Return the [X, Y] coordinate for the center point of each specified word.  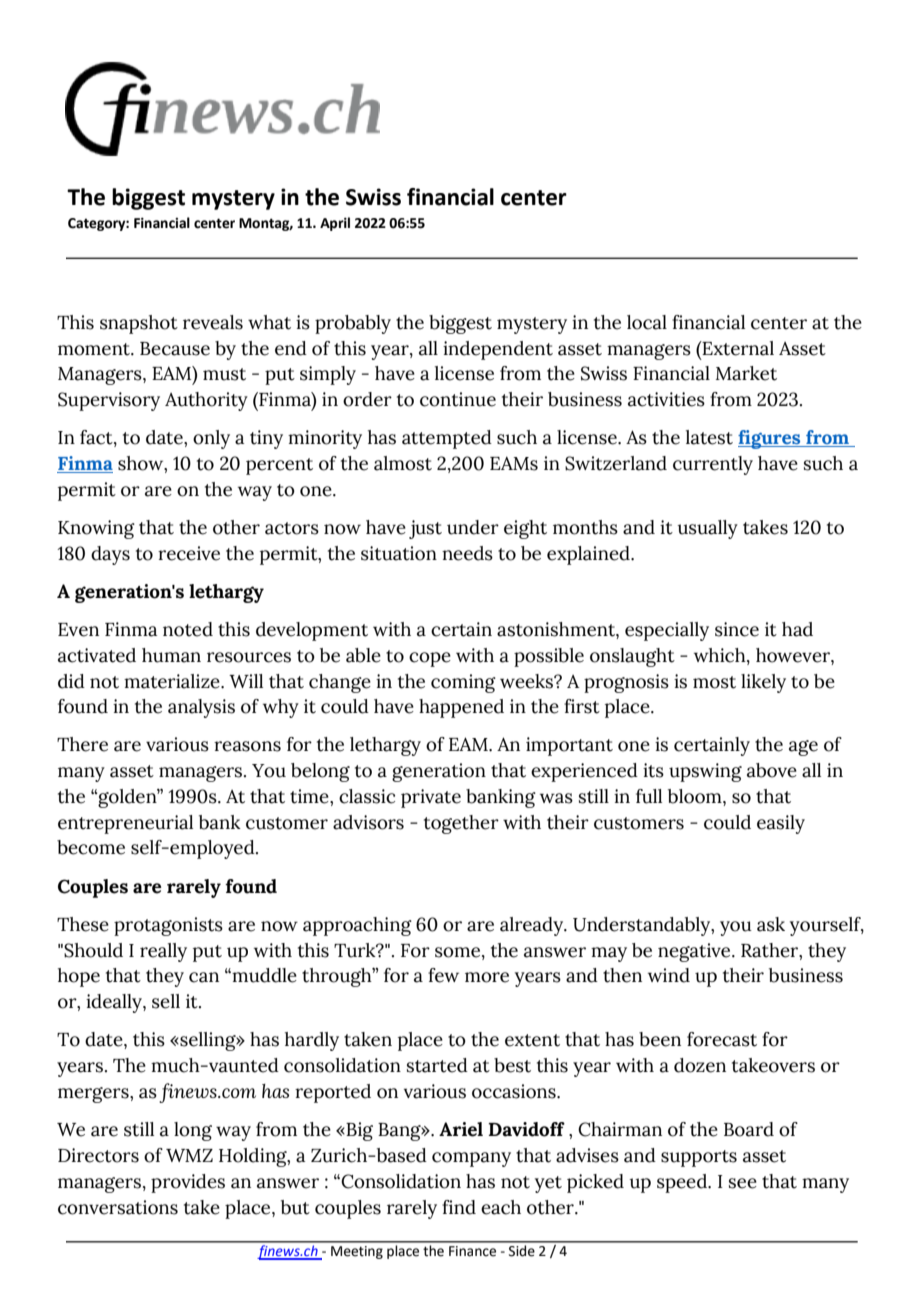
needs [467, 553]
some [459, 952]
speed [683, 1183]
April [335, 224]
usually [707, 529]
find [459, 1207]
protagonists [168, 926]
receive [189, 553]
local [647, 322]
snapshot [139, 324]
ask [771, 924]
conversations [118, 1207]
